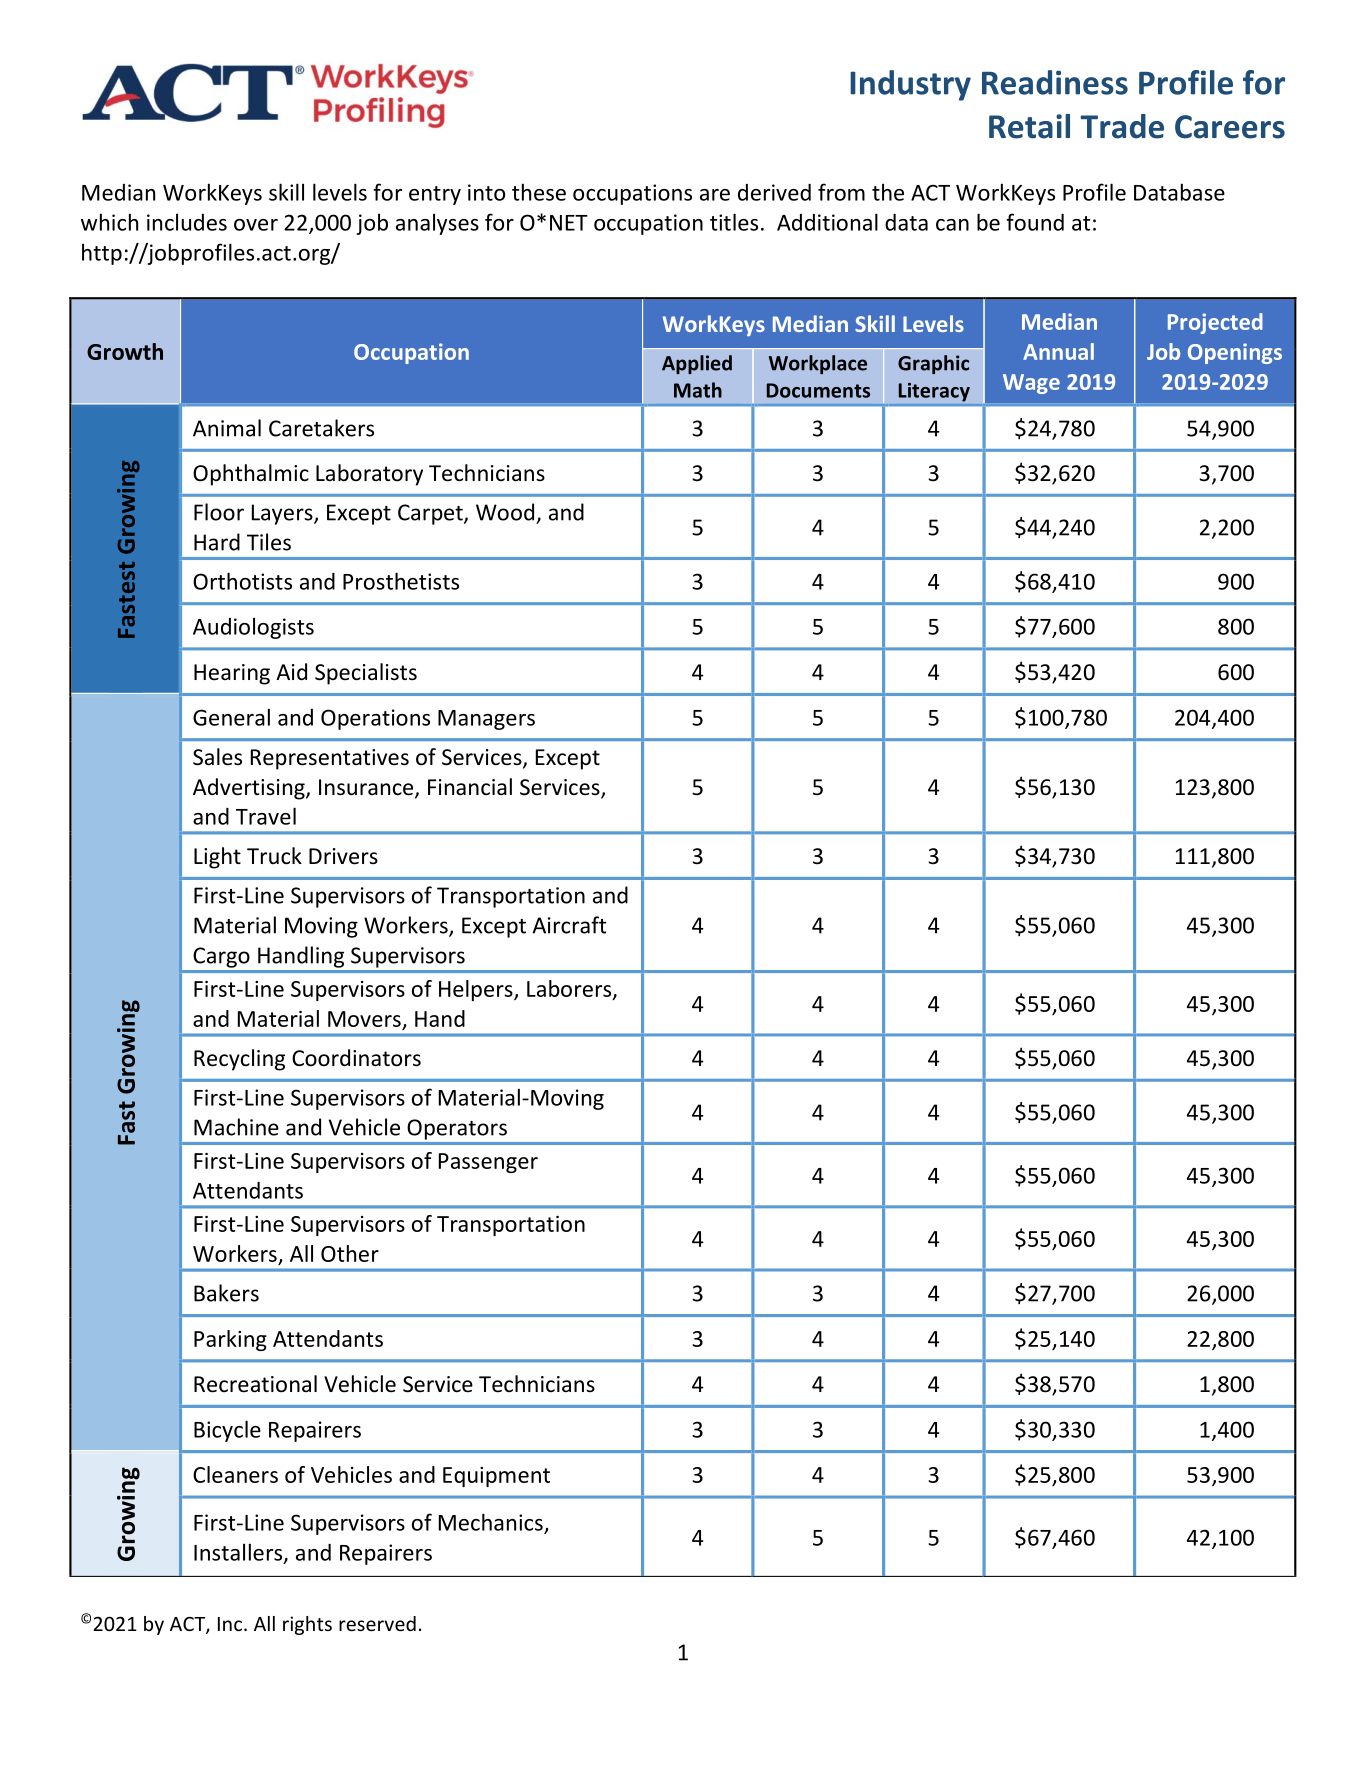 This screenshot has width=1366, height=1767. What do you see at coordinates (1031, 384) in the screenshot?
I see `Wage` at bounding box center [1031, 384].
